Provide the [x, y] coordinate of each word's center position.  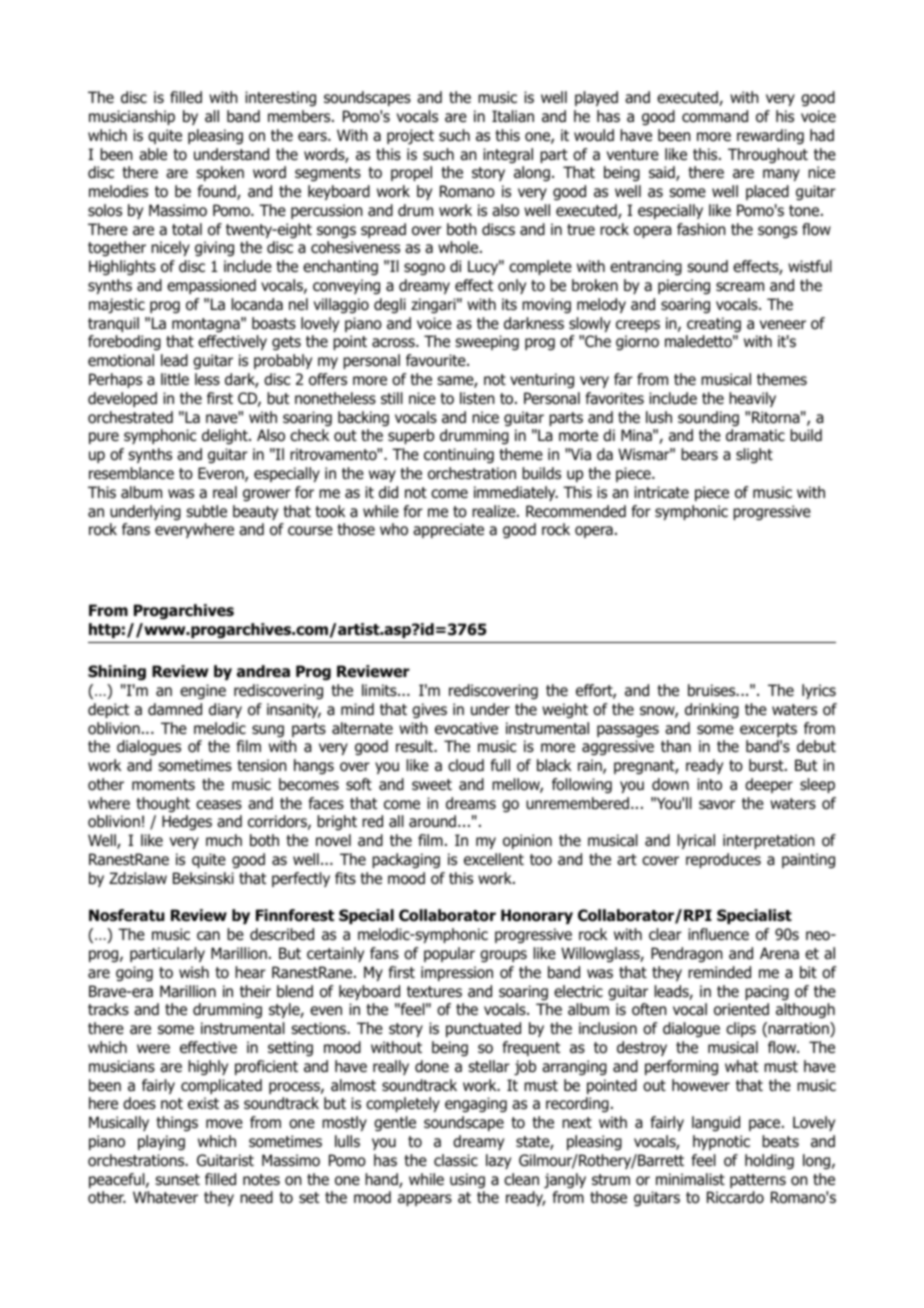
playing [161, 1142]
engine [203, 692]
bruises [713, 690]
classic [456, 1160]
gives [429, 710]
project [410, 137]
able [153, 154]
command [715, 116]
